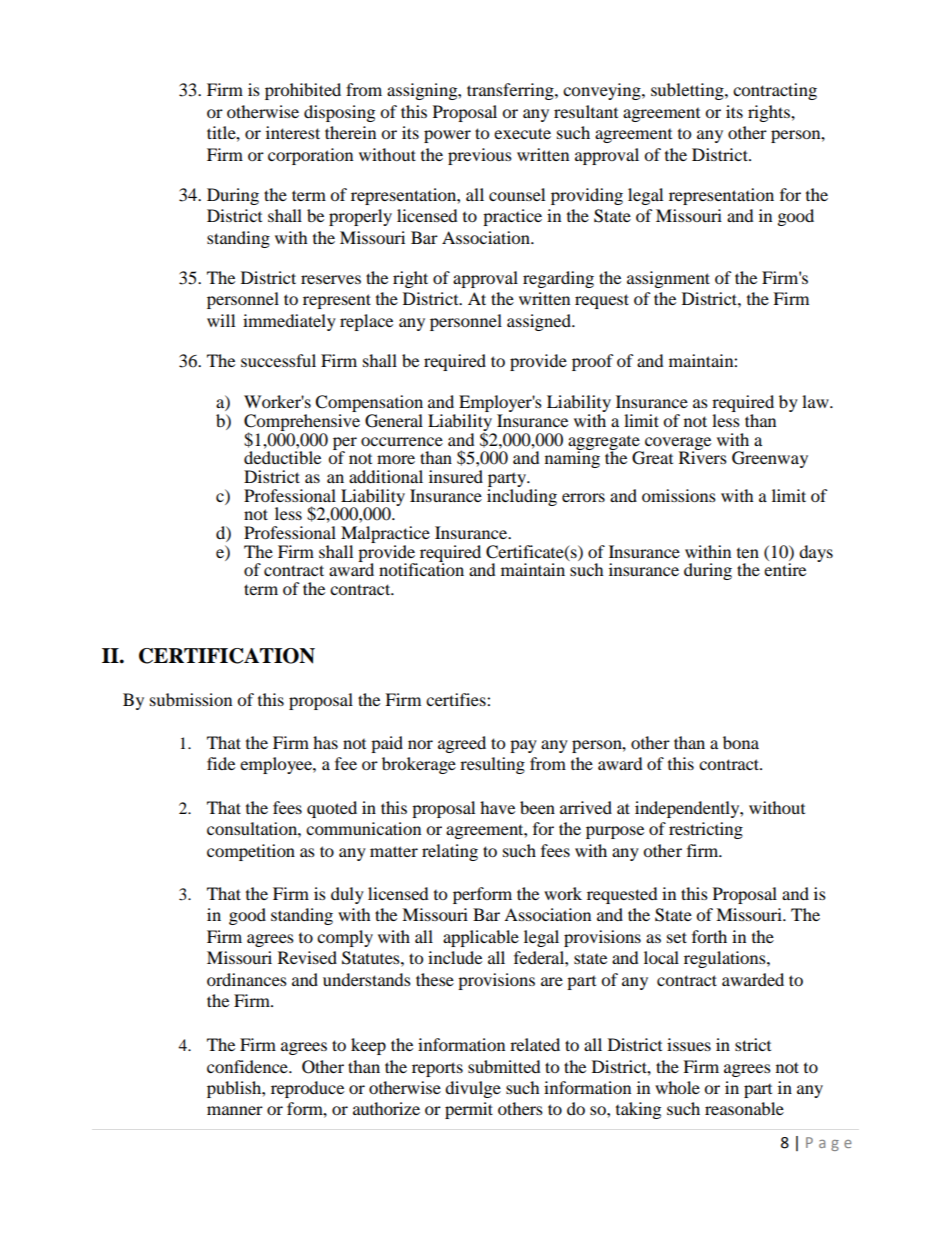  I want to click on manner, so click(235, 1110).
